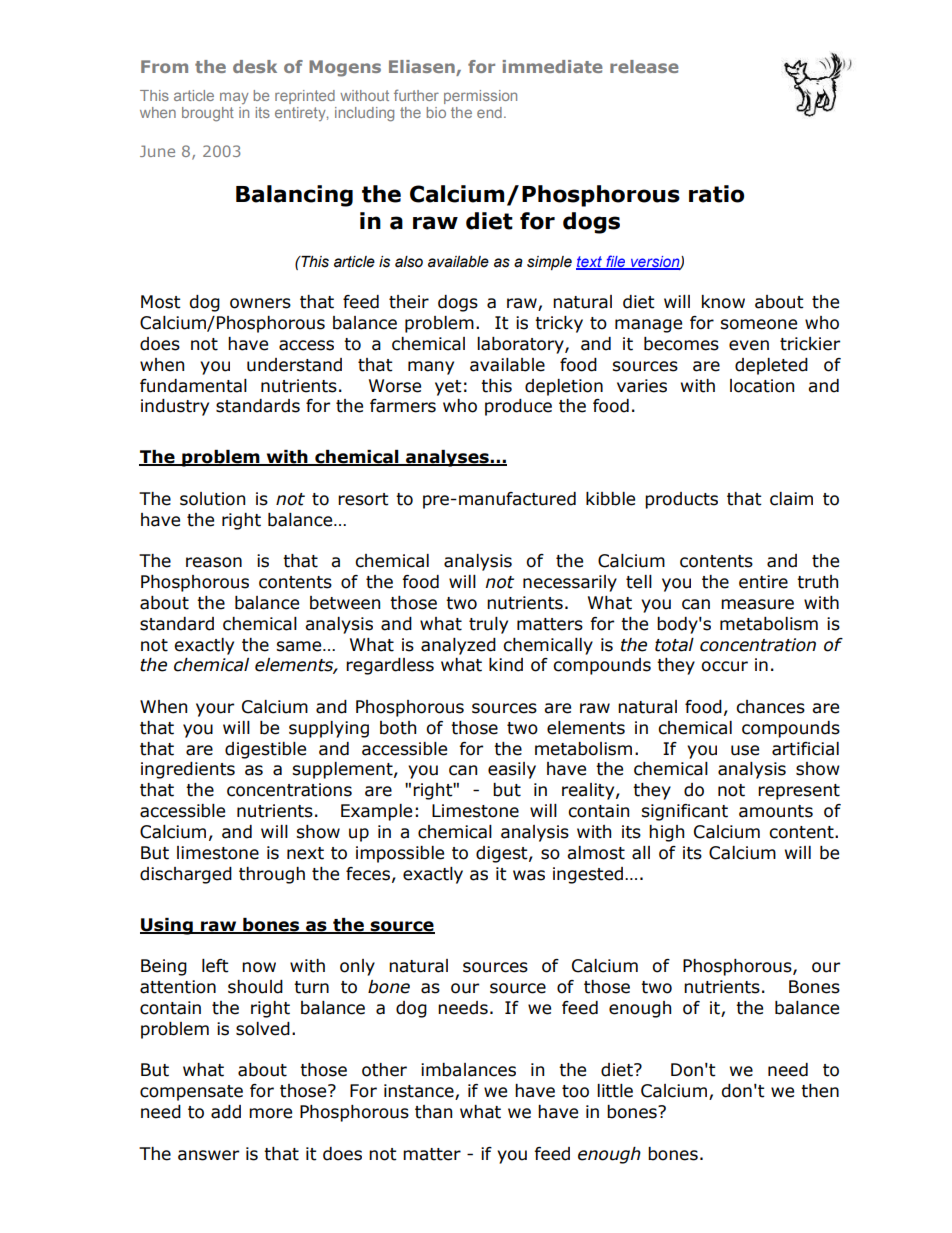  What do you see at coordinates (214, 562) in the document?
I see `reason` at bounding box center [214, 562].
